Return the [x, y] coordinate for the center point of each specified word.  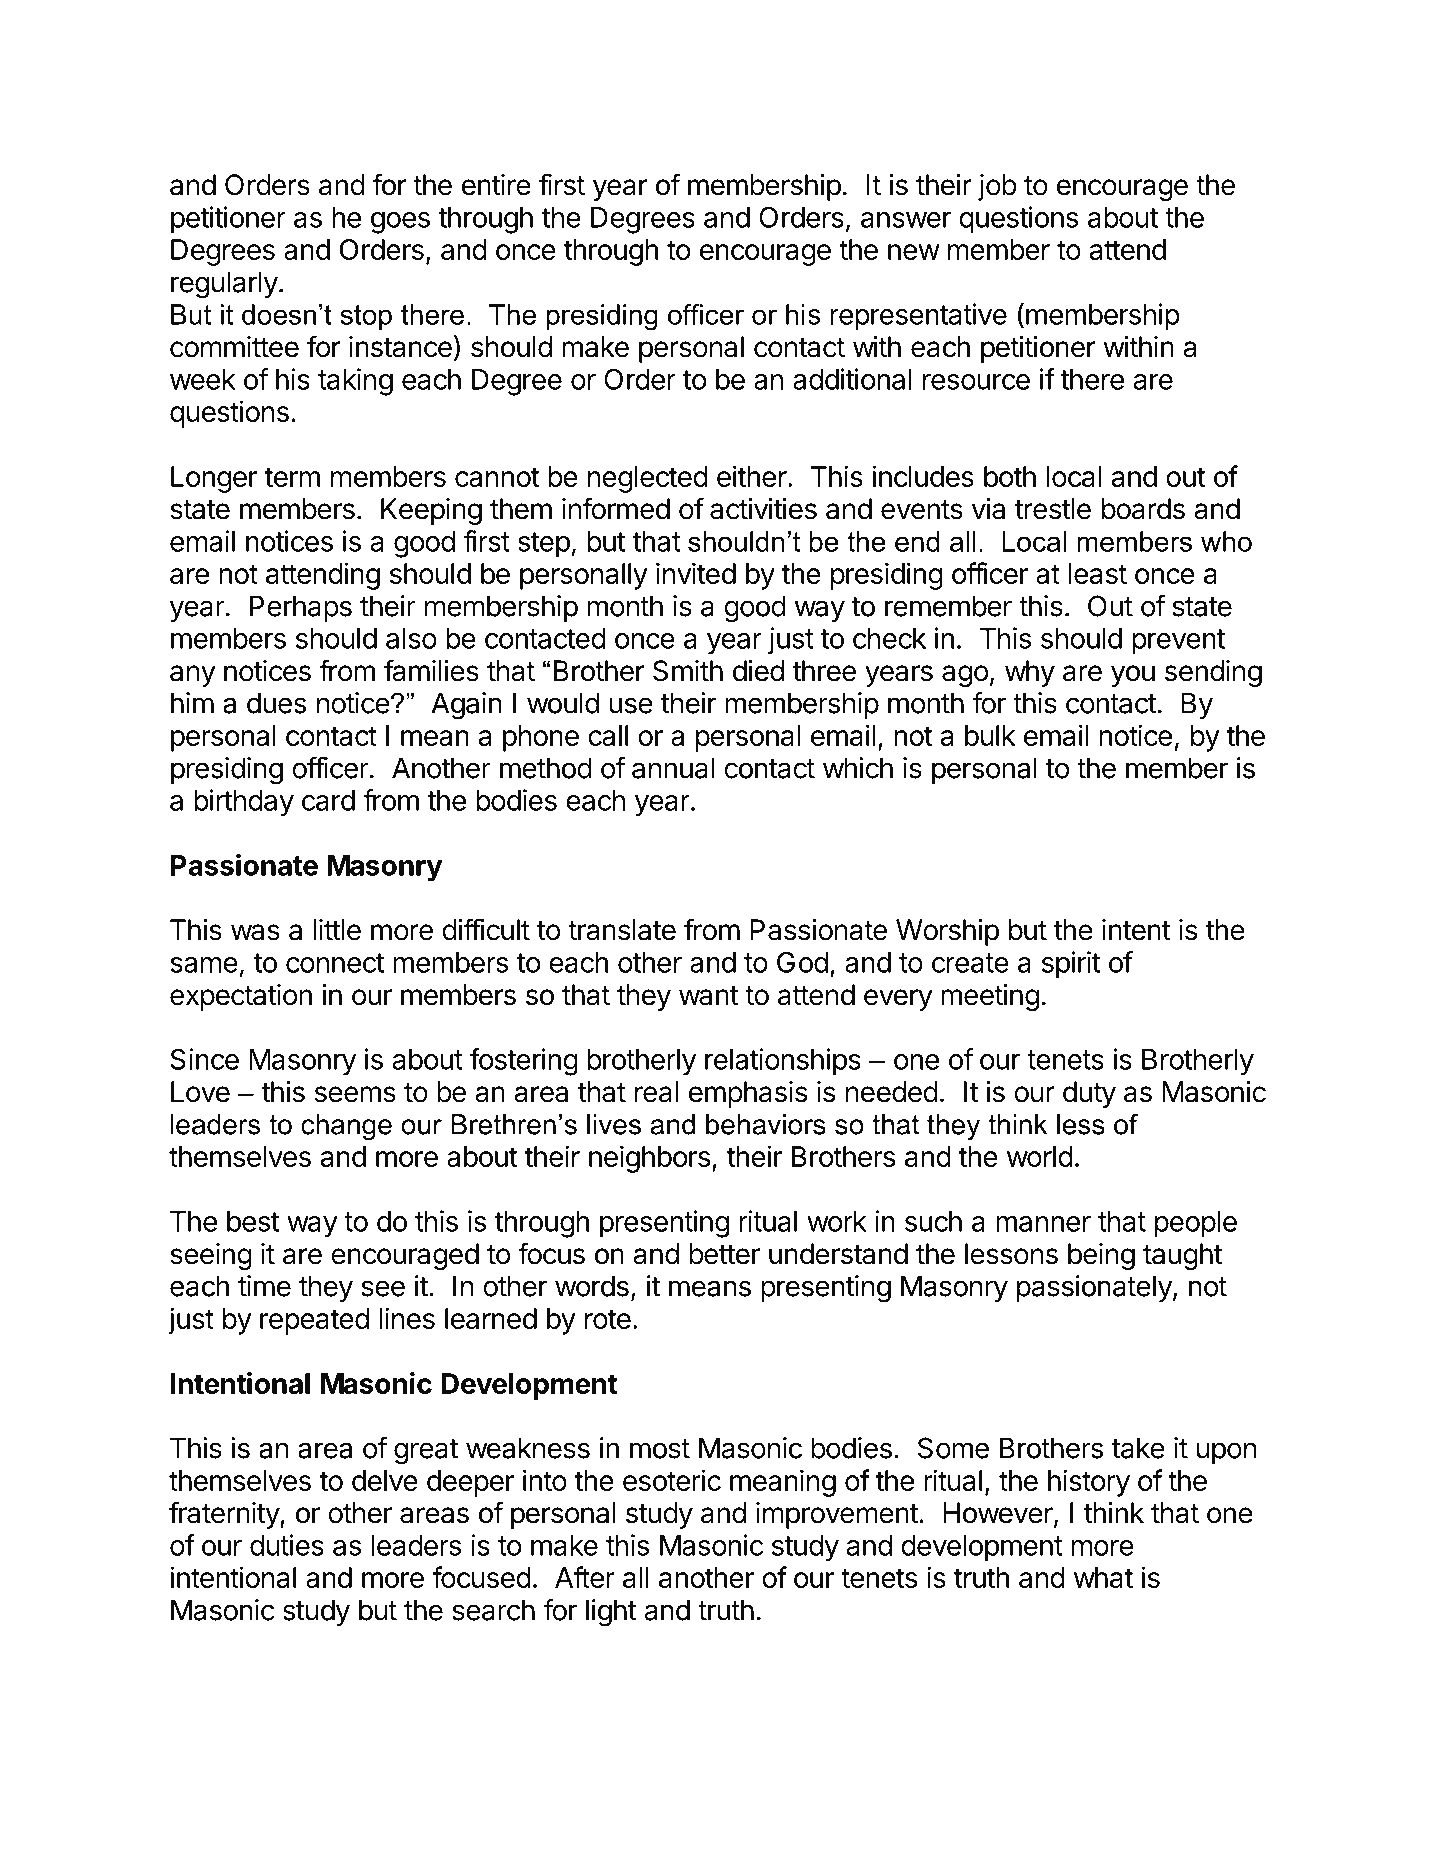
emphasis [748, 1094]
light [611, 1613]
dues [276, 703]
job [997, 187]
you [1133, 676]
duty [1089, 1094]
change [346, 1127]
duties [287, 1545]
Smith [688, 671]
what [1103, 1577]
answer [906, 220]
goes [400, 223]
